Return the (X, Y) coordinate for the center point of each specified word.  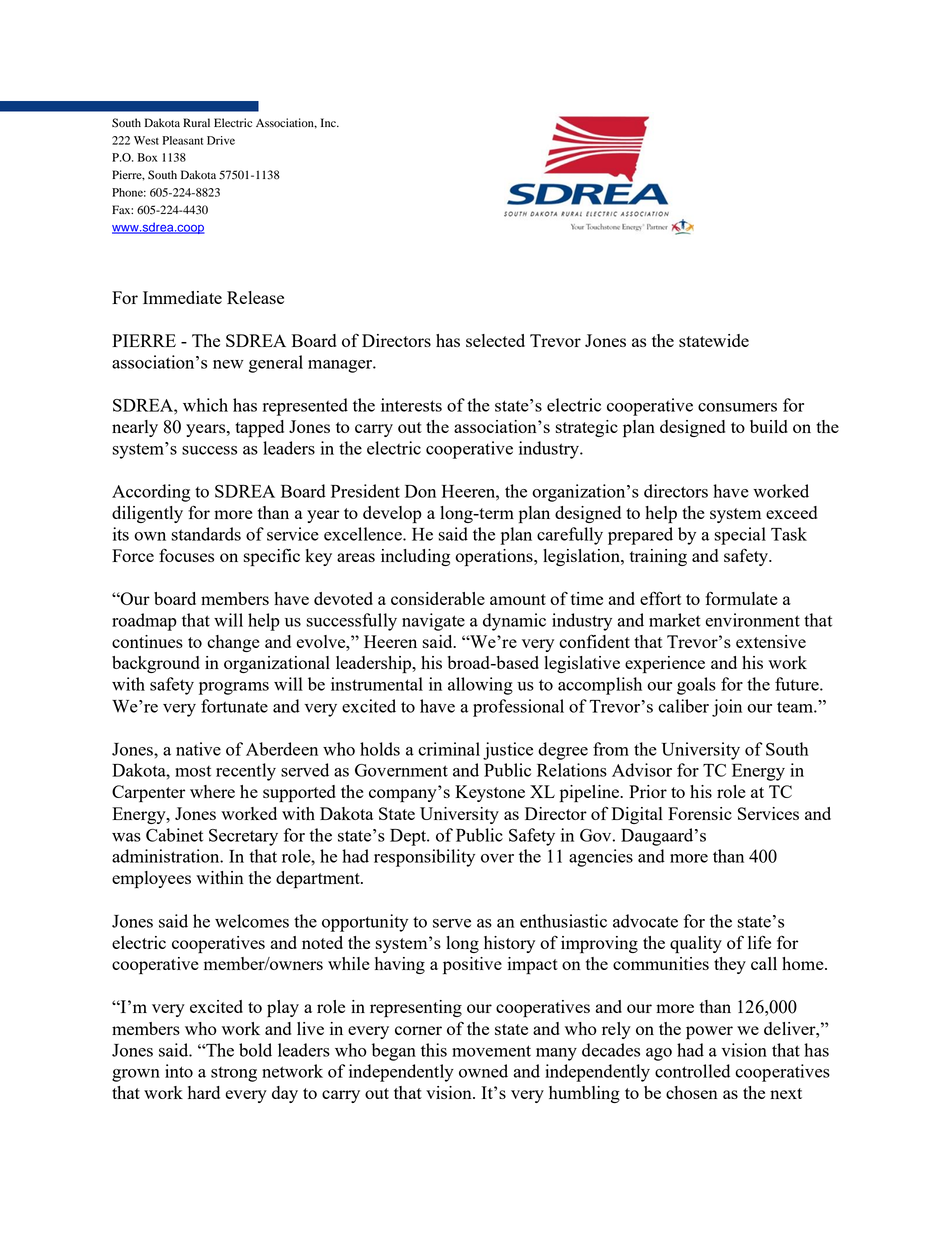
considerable (438, 598)
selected (495, 340)
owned (483, 1071)
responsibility (424, 858)
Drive (221, 140)
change (233, 643)
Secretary (243, 837)
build (769, 426)
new (228, 364)
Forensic (700, 813)
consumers (737, 407)
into (179, 1071)
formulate (741, 598)
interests (411, 405)
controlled (692, 1071)
